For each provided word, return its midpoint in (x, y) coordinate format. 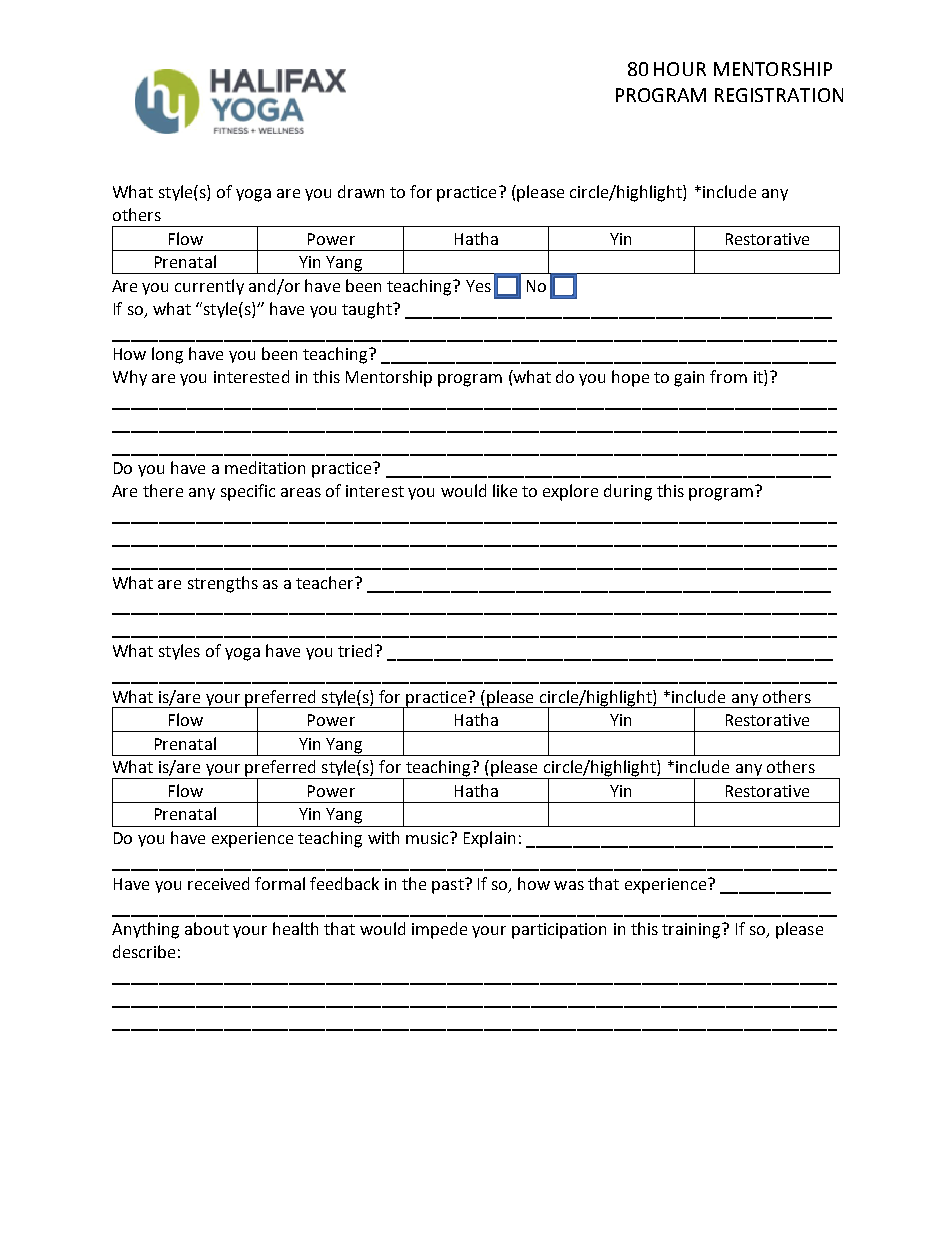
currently (209, 287)
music (429, 838)
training (692, 931)
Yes (478, 286)
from (728, 376)
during (628, 492)
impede (439, 930)
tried (355, 650)
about (207, 928)
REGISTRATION (779, 95)
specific (248, 492)
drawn (361, 191)
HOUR (680, 69)
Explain (489, 839)
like (505, 490)
